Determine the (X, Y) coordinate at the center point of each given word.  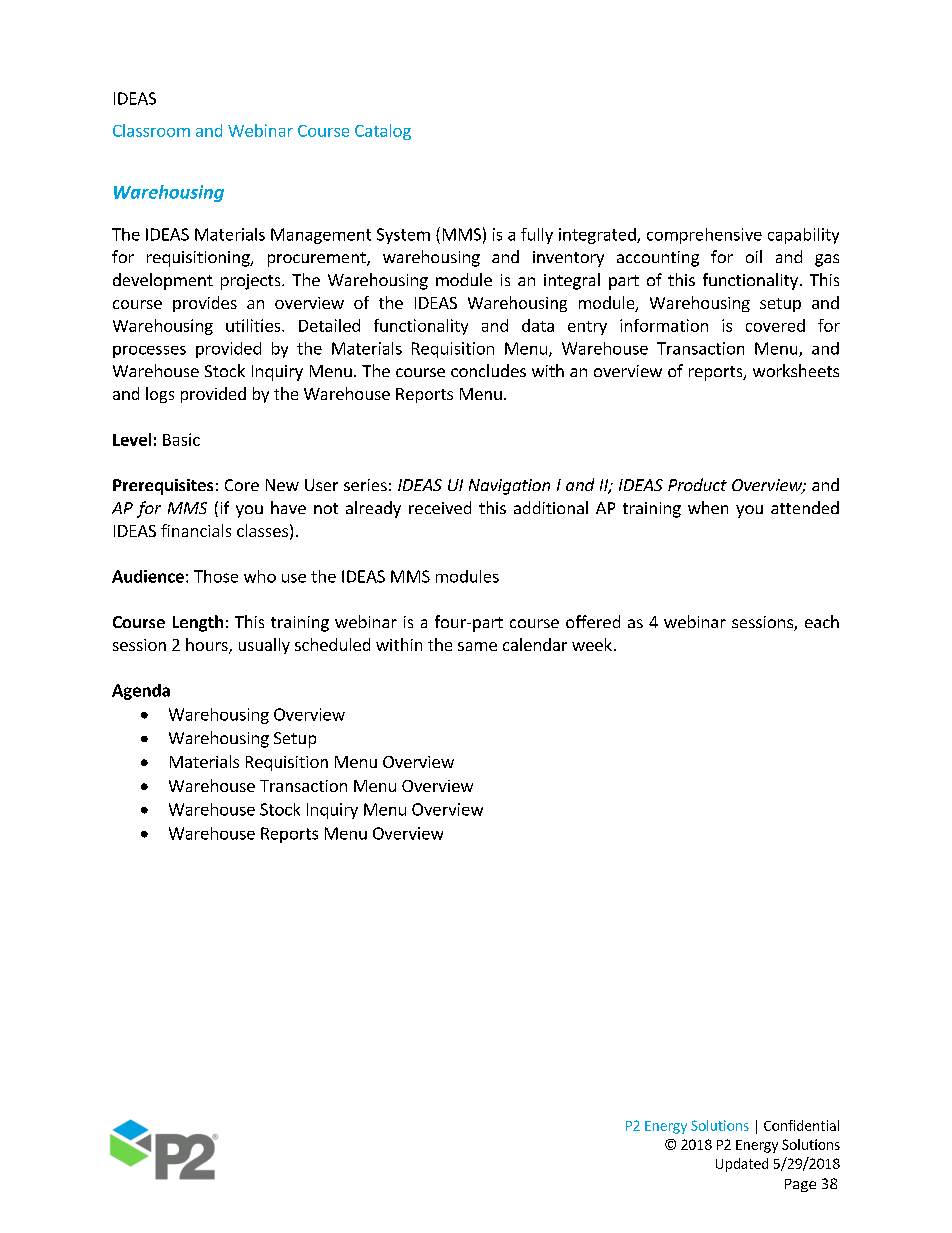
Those (216, 576)
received (440, 507)
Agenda (141, 692)
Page (800, 1185)
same (477, 646)
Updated (742, 1165)
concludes (488, 370)
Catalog (383, 132)
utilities (254, 325)
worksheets (796, 370)
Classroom (151, 130)
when (708, 507)
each (822, 621)
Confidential (801, 1125)
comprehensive (704, 236)
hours (208, 646)
